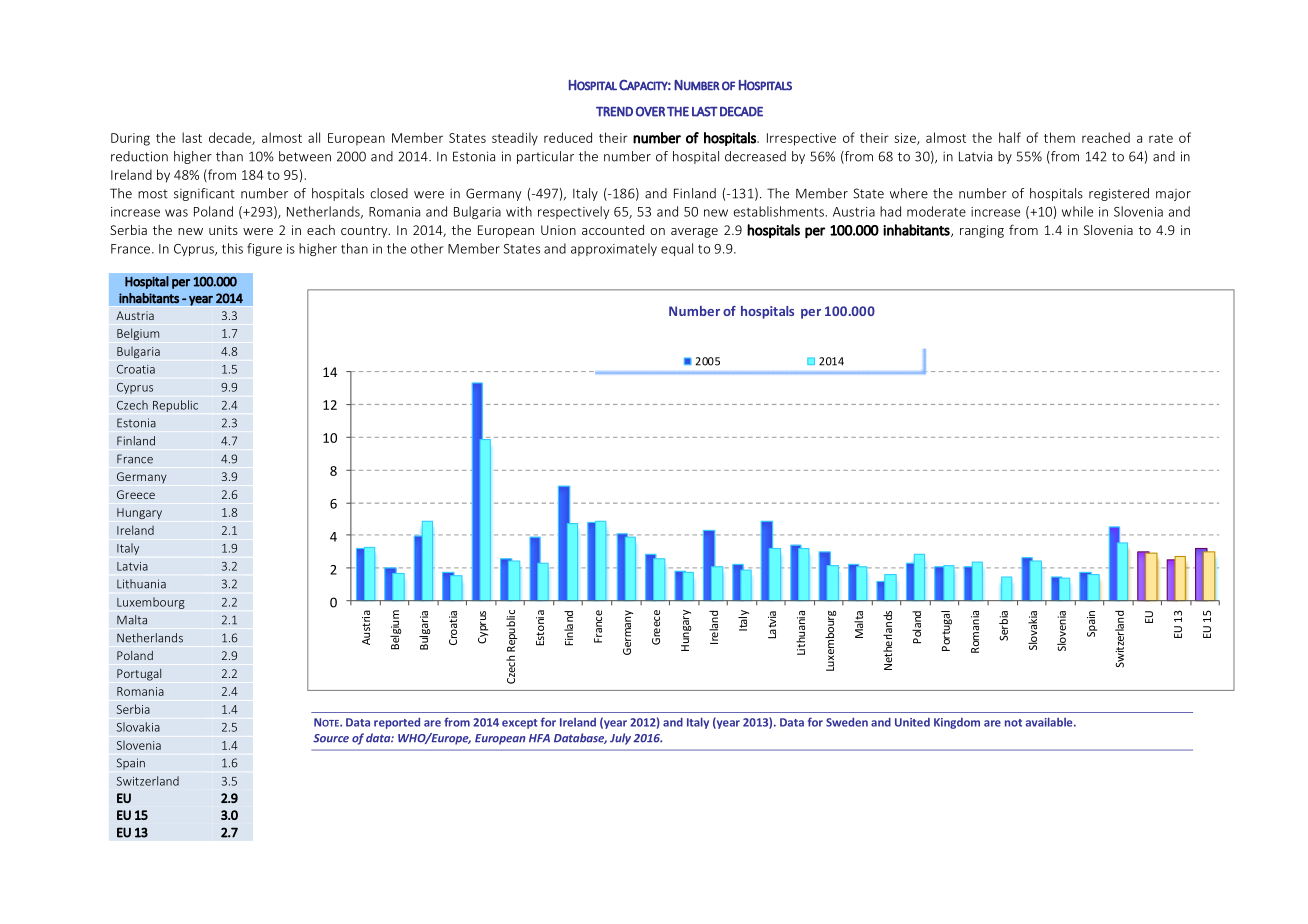 The width and height of the page is (1308, 924). Describe the element at coordinates (620, 739) in the page. I see `July` at that location.
